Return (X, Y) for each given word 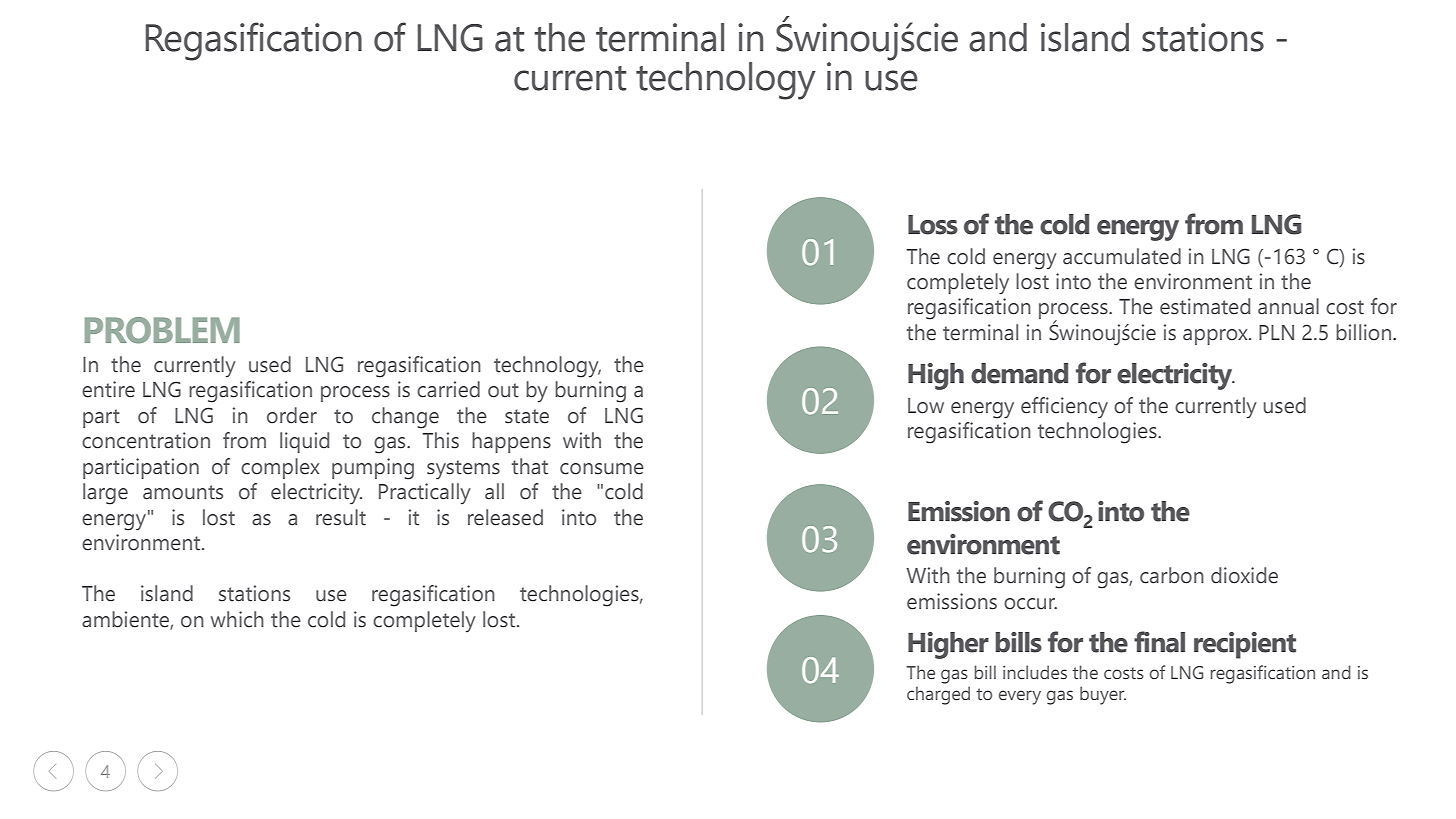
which (237, 619)
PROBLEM (162, 330)
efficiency (1064, 408)
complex (280, 468)
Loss (933, 225)
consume (602, 469)
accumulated (1122, 256)
